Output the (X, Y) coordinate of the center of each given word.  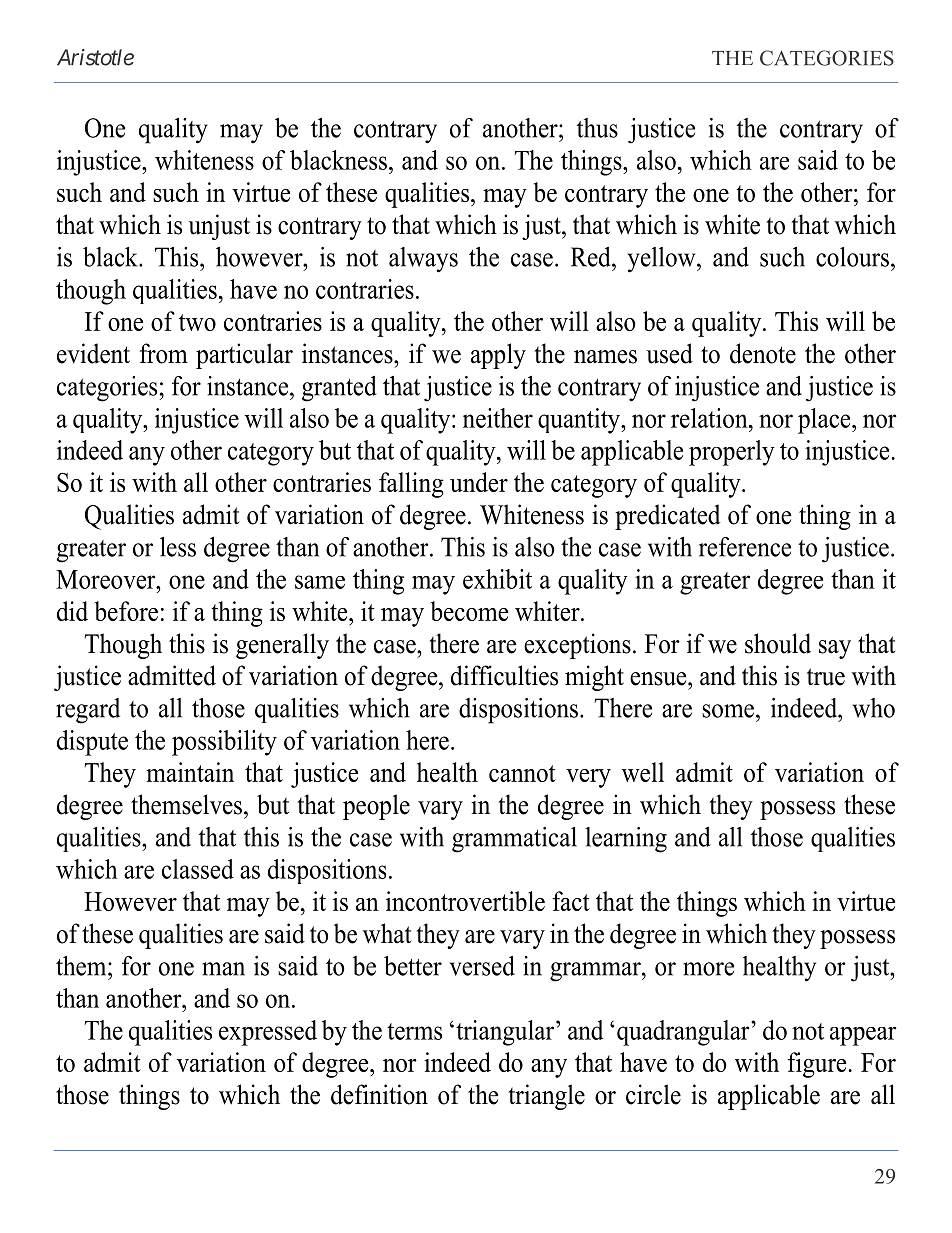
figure (816, 1065)
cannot (522, 773)
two (197, 322)
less (178, 547)
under (479, 482)
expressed (268, 1033)
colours (852, 257)
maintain (190, 772)
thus (597, 128)
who (873, 708)
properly (732, 453)
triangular (506, 1033)
